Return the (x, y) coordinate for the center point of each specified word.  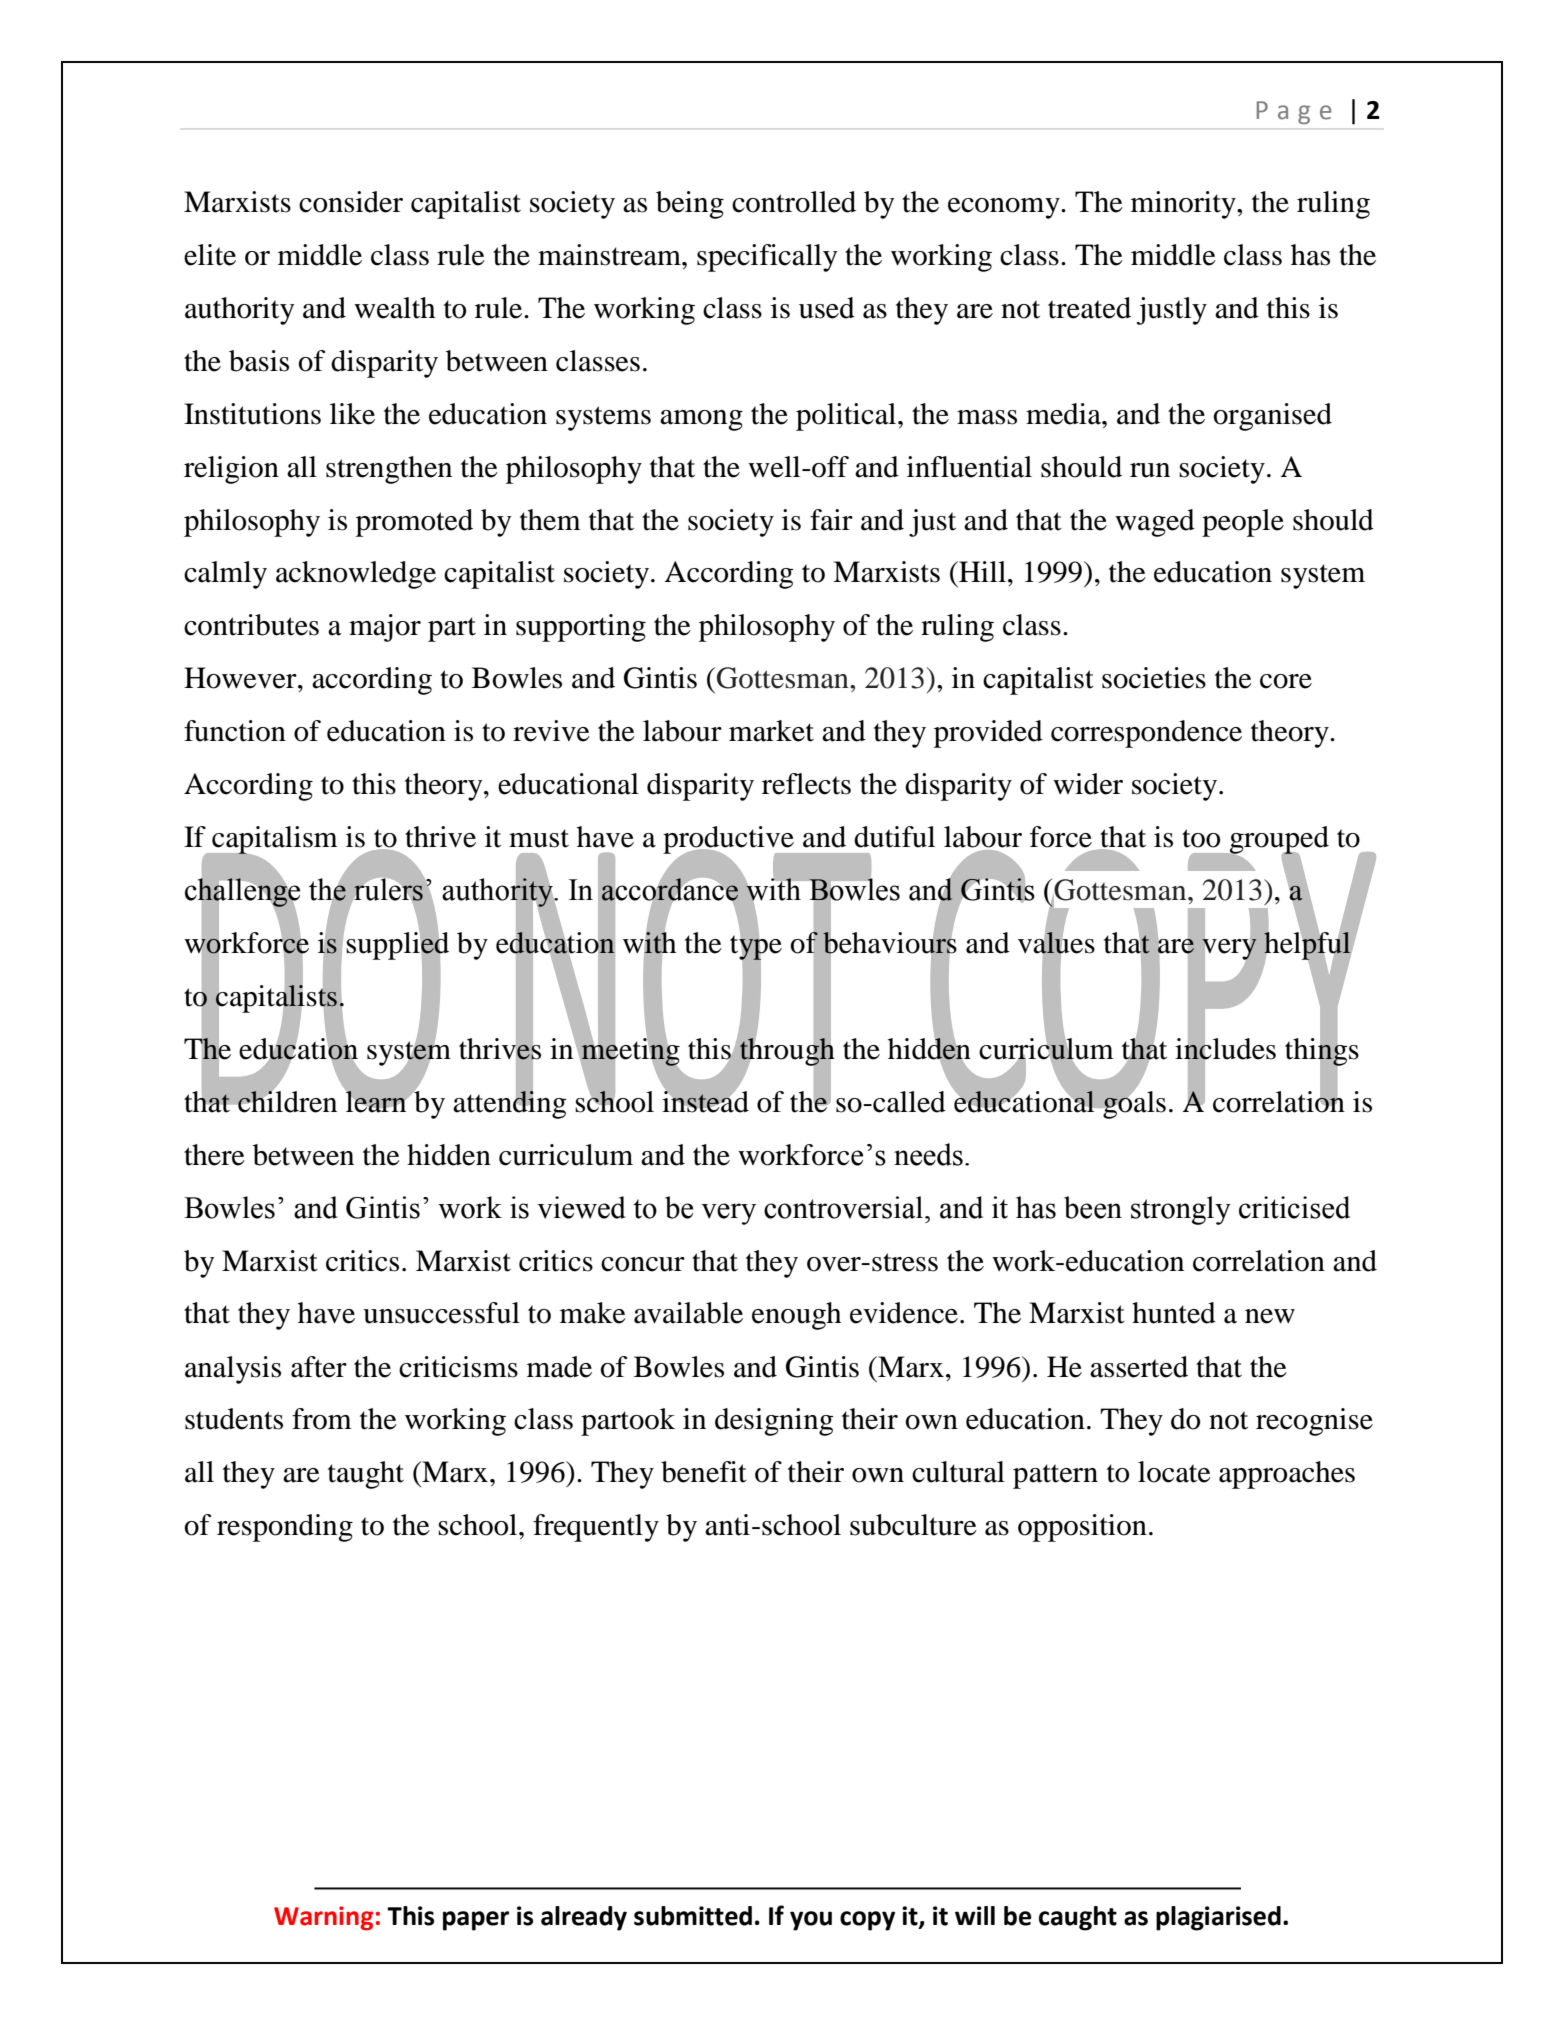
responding (285, 1528)
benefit (704, 1472)
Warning (323, 1918)
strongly (1181, 1210)
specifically (767, 258)
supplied (397, 946)
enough (796, 1316)
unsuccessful (441, 1313)
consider (351, 202)
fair (831, 520)
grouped (1278, 841)
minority (1184, 205)
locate (1174, 1472)
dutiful (894, 837)
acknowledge (356, 575)
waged (1155, 523)
